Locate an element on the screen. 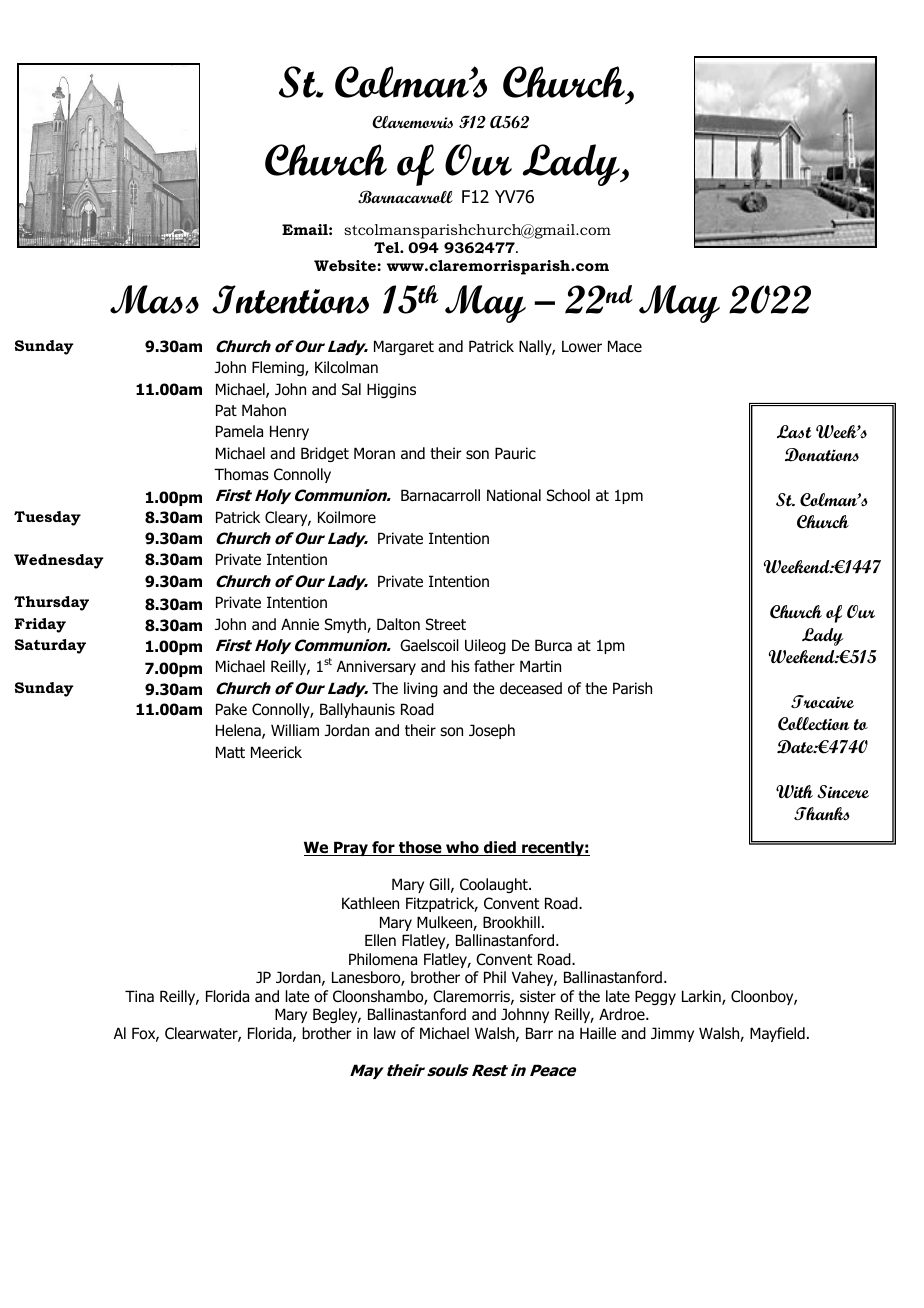  Mace is located at coordinates (625, 346).
